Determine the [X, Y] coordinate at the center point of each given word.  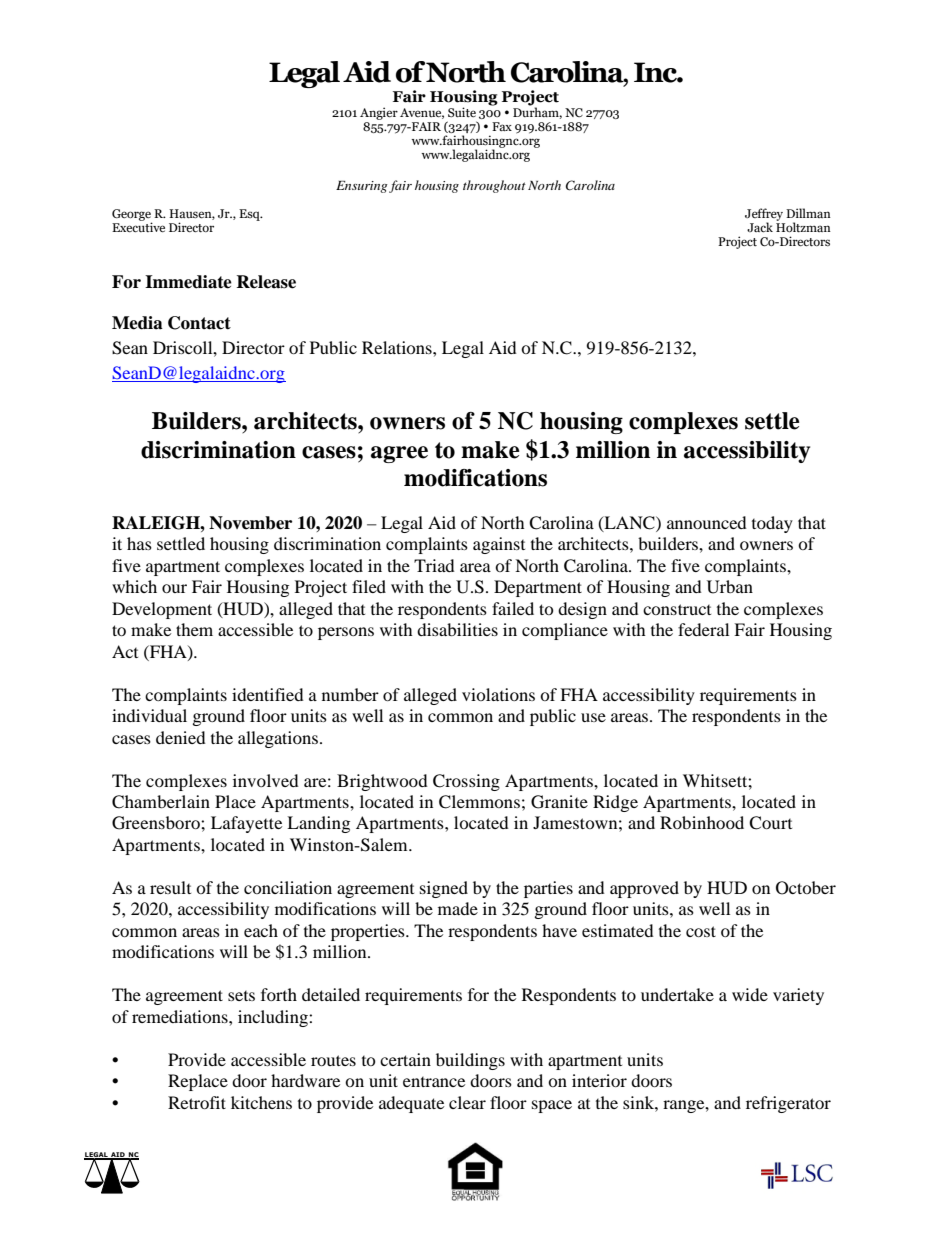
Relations [398, 347]
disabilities [457, 629]
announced [707, 522]
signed [444, 889]
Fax [502, 126]
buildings [470, 1061]
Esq [250, 215]
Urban [730, 587]
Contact [199, 323]
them [194, 629]
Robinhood [702, 822]
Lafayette [246, 824]
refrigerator [788, 1104]
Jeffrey [764, 215]
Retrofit [197, 1102]
